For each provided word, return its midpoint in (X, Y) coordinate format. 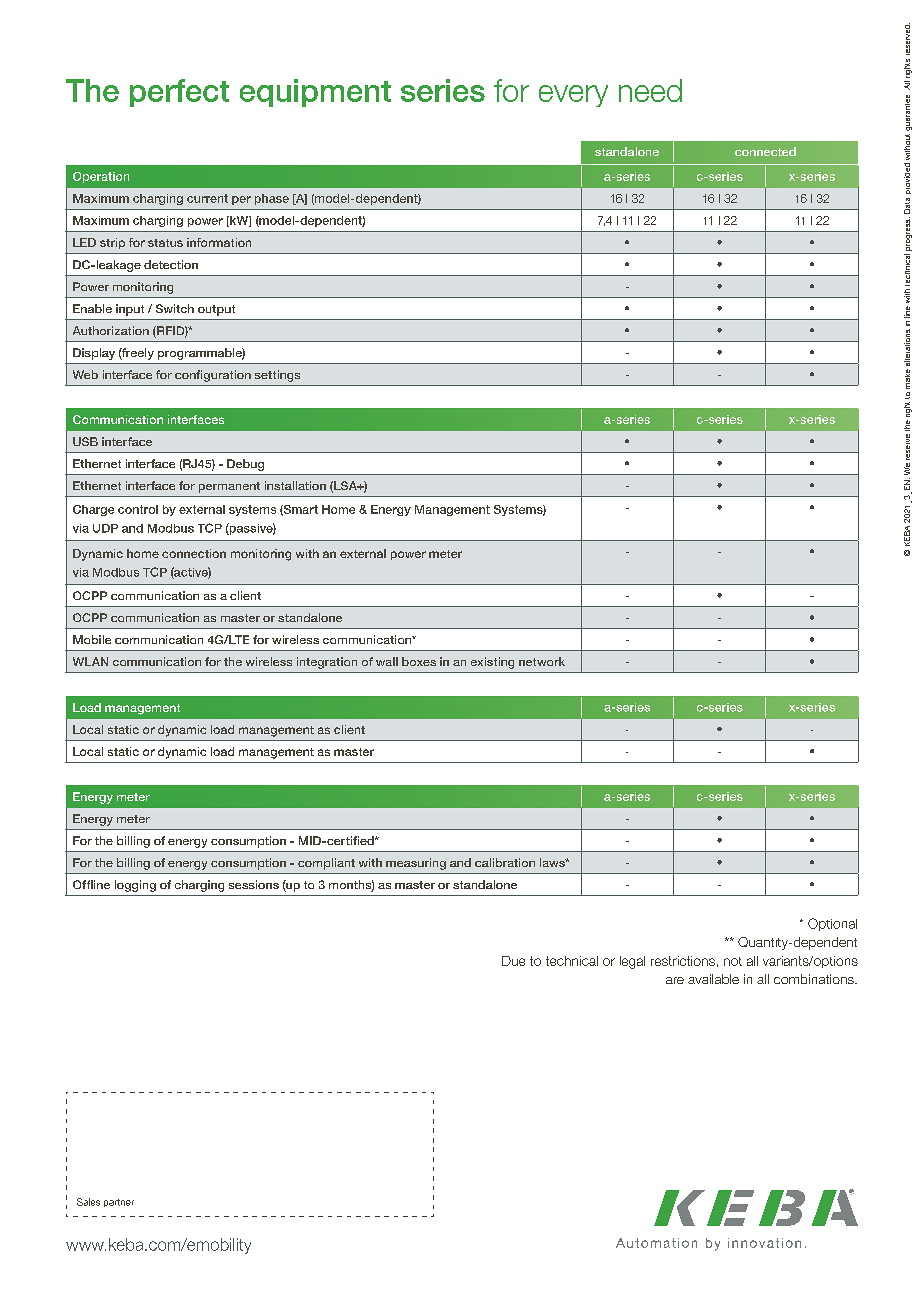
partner (119, 1203)
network (542, 661)
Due (513, 961)
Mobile (92, 639)
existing (492, 663)
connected (765, 151)
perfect (179, 93)
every (573, 96)
